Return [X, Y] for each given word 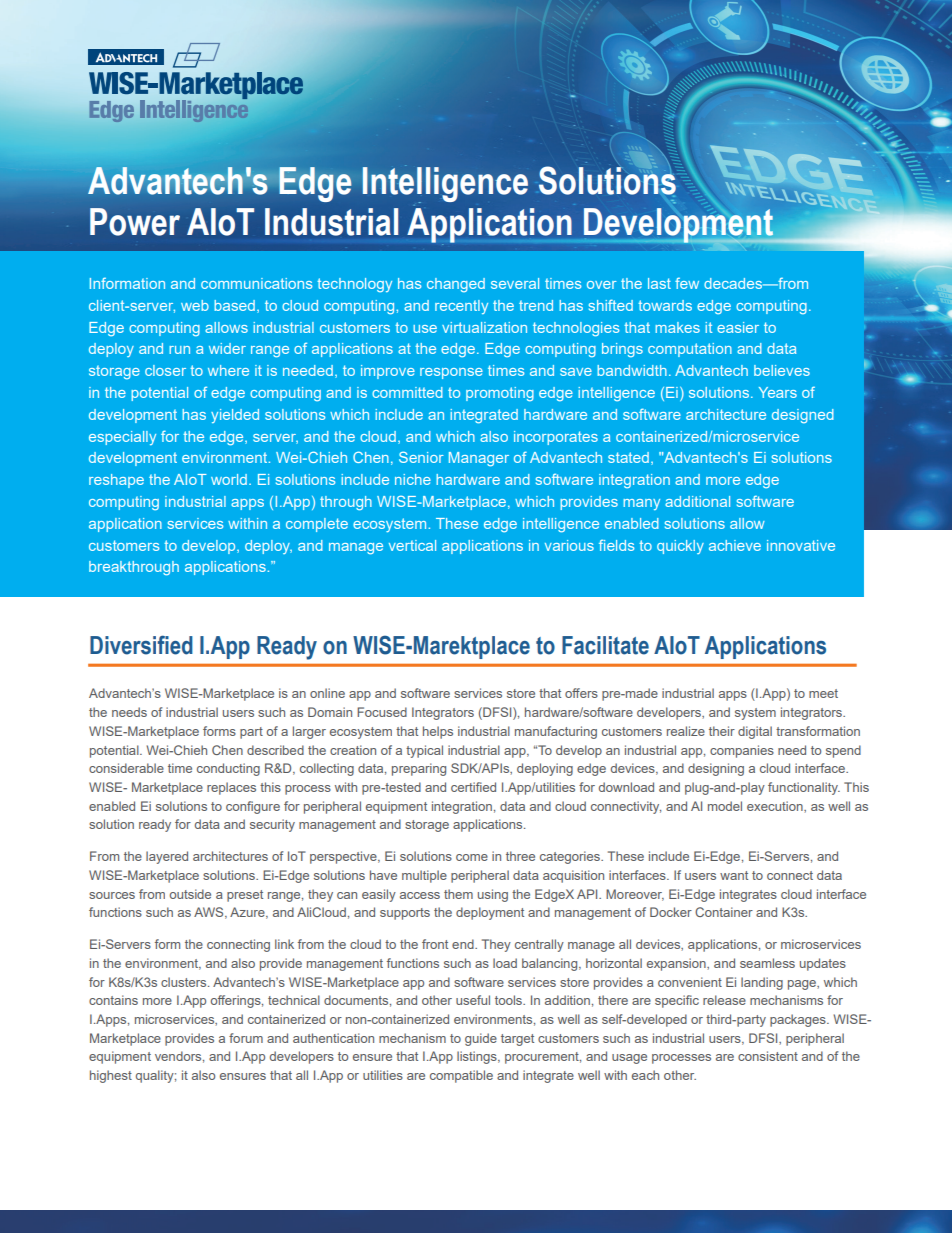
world [229, 479]
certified [473, 787]
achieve [735, 545]
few [687, 283]
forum [246, 1038]
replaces [231, 788]
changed [456, 285]
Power [135, 222]
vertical [412, 545]
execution [776, 807]
